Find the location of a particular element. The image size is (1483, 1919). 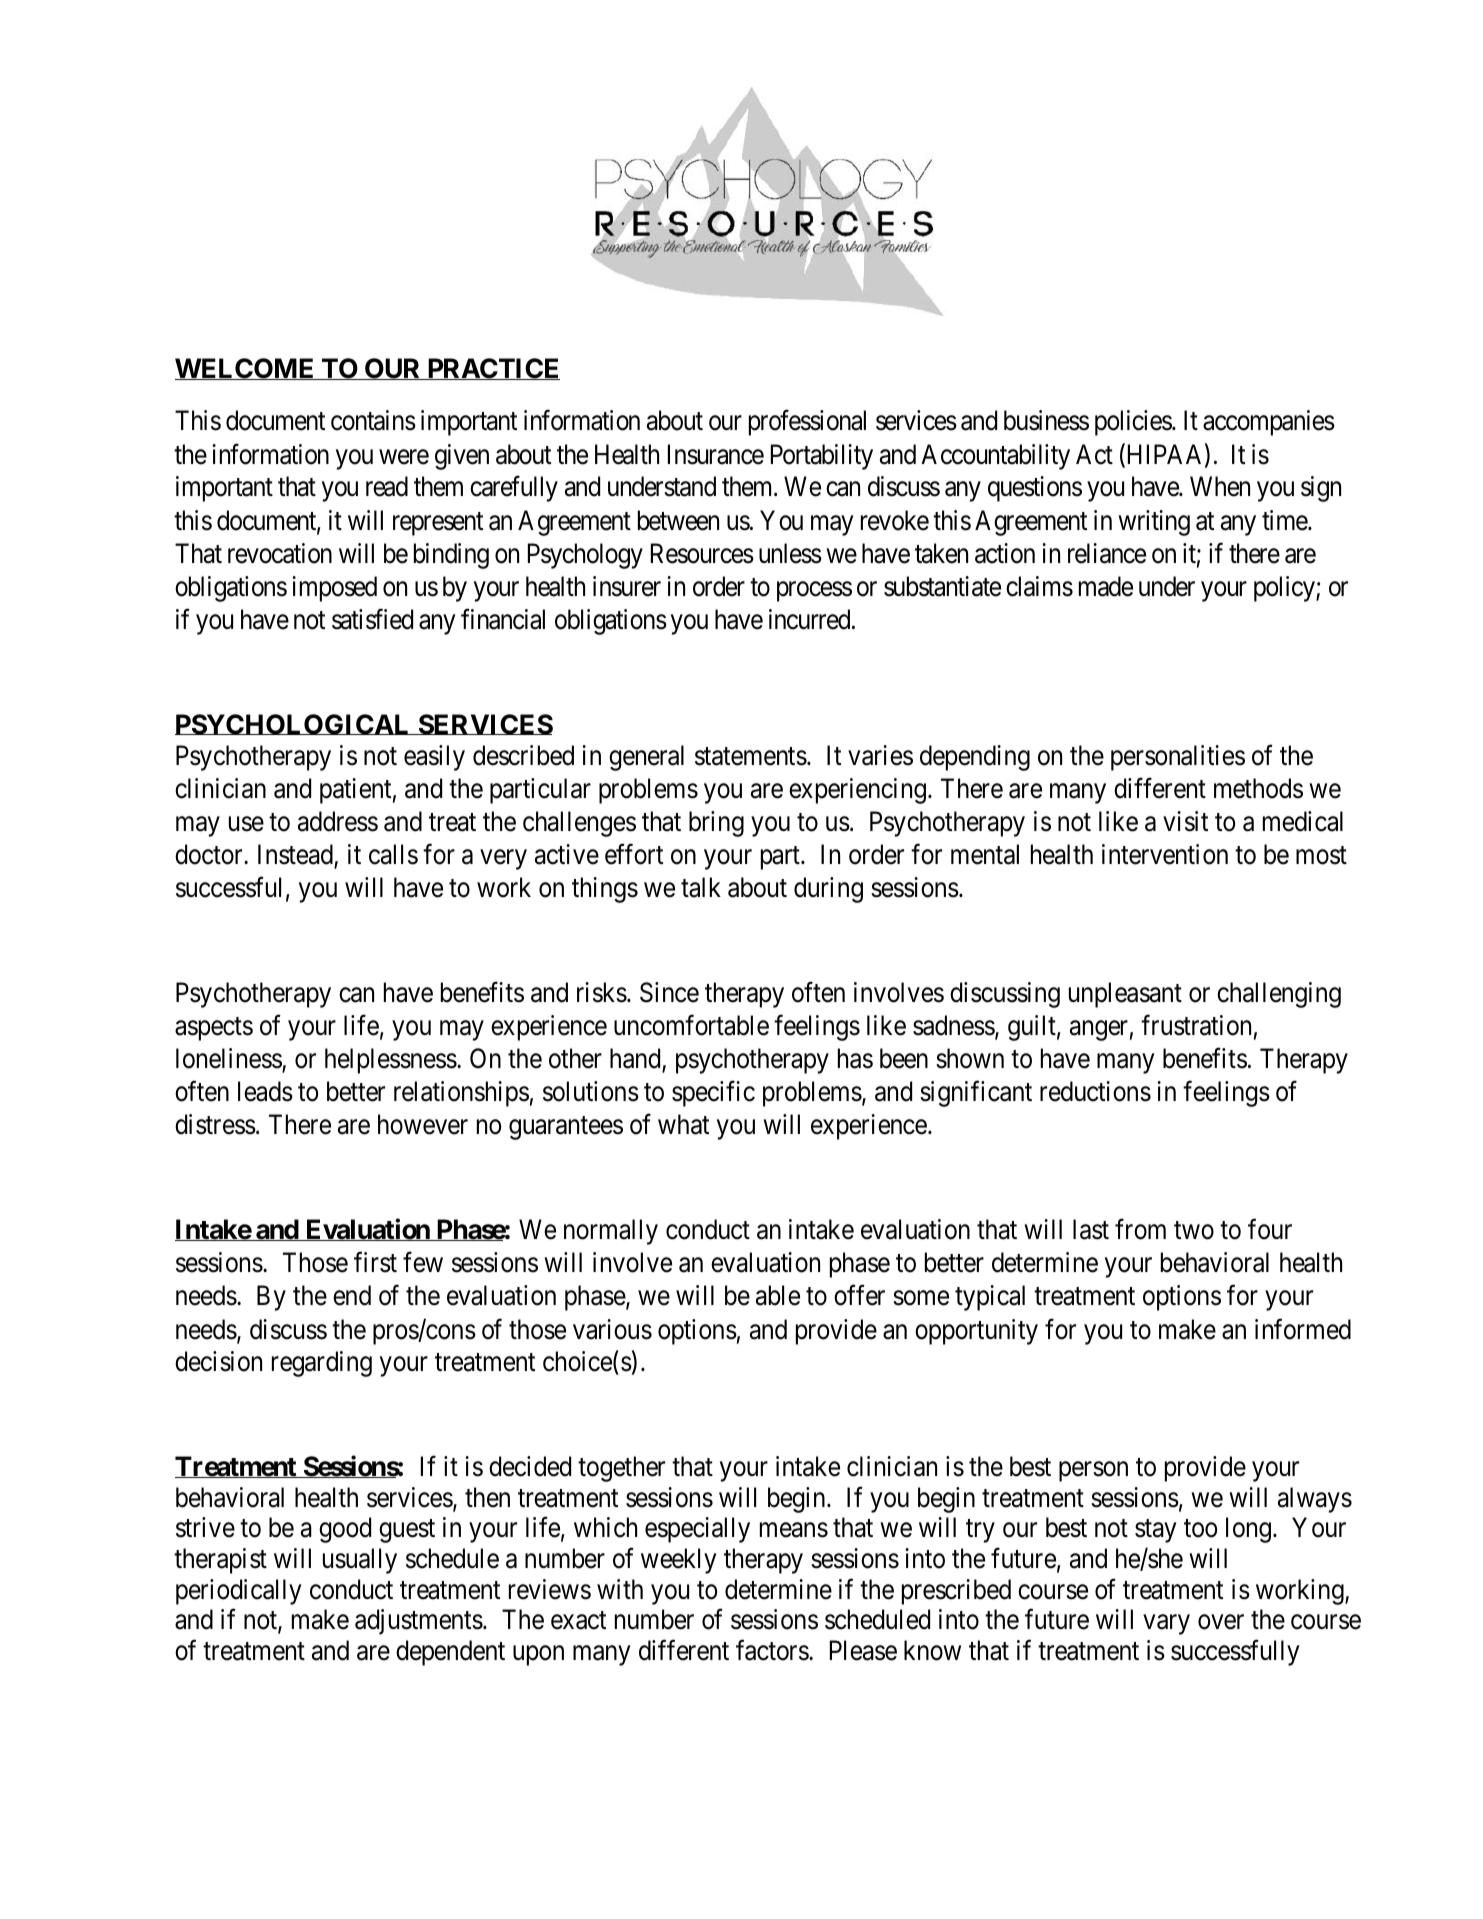

policies is located at coordinates (1134, 423).
